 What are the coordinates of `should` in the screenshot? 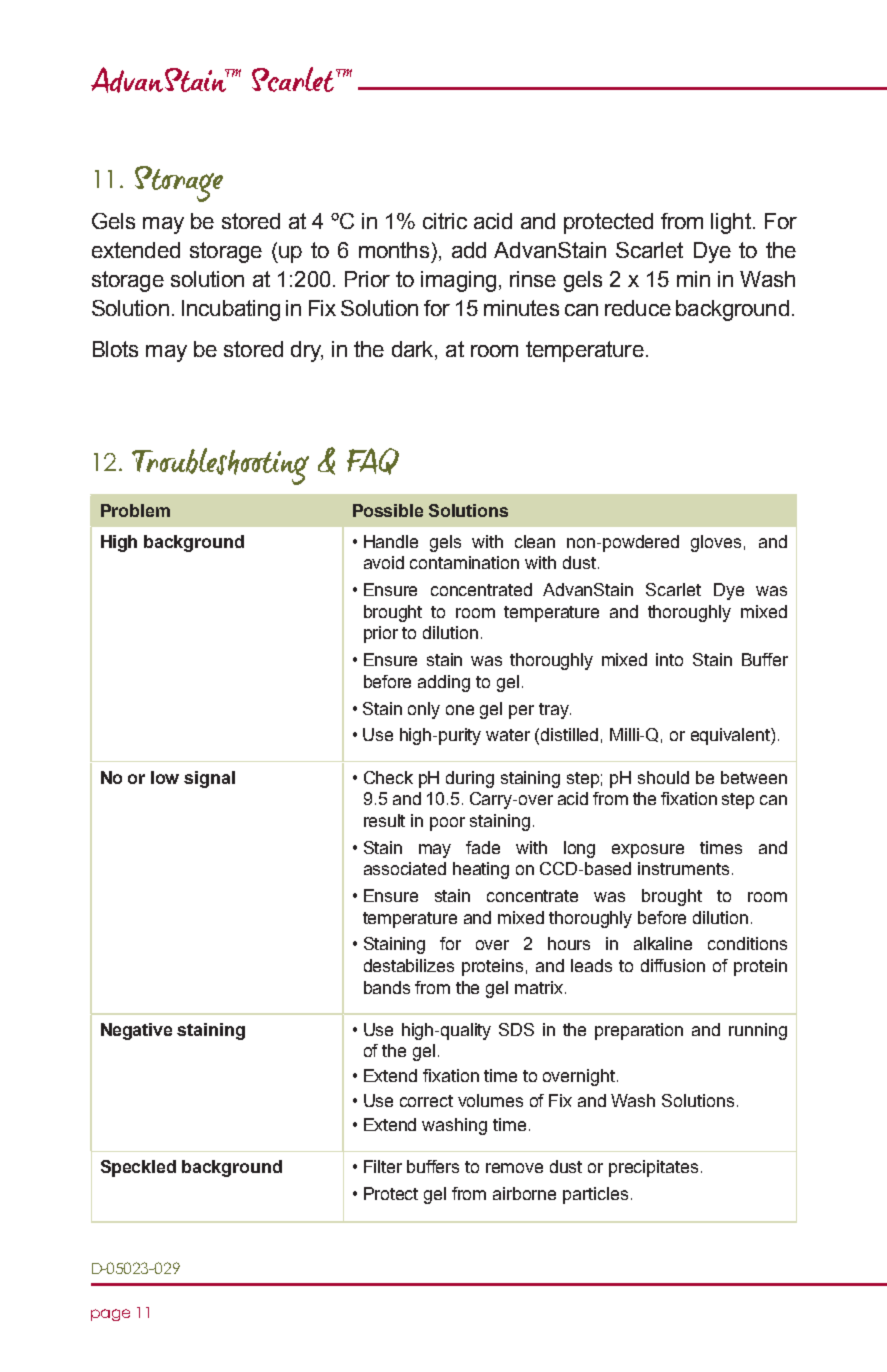 It's located at (663, 777).
